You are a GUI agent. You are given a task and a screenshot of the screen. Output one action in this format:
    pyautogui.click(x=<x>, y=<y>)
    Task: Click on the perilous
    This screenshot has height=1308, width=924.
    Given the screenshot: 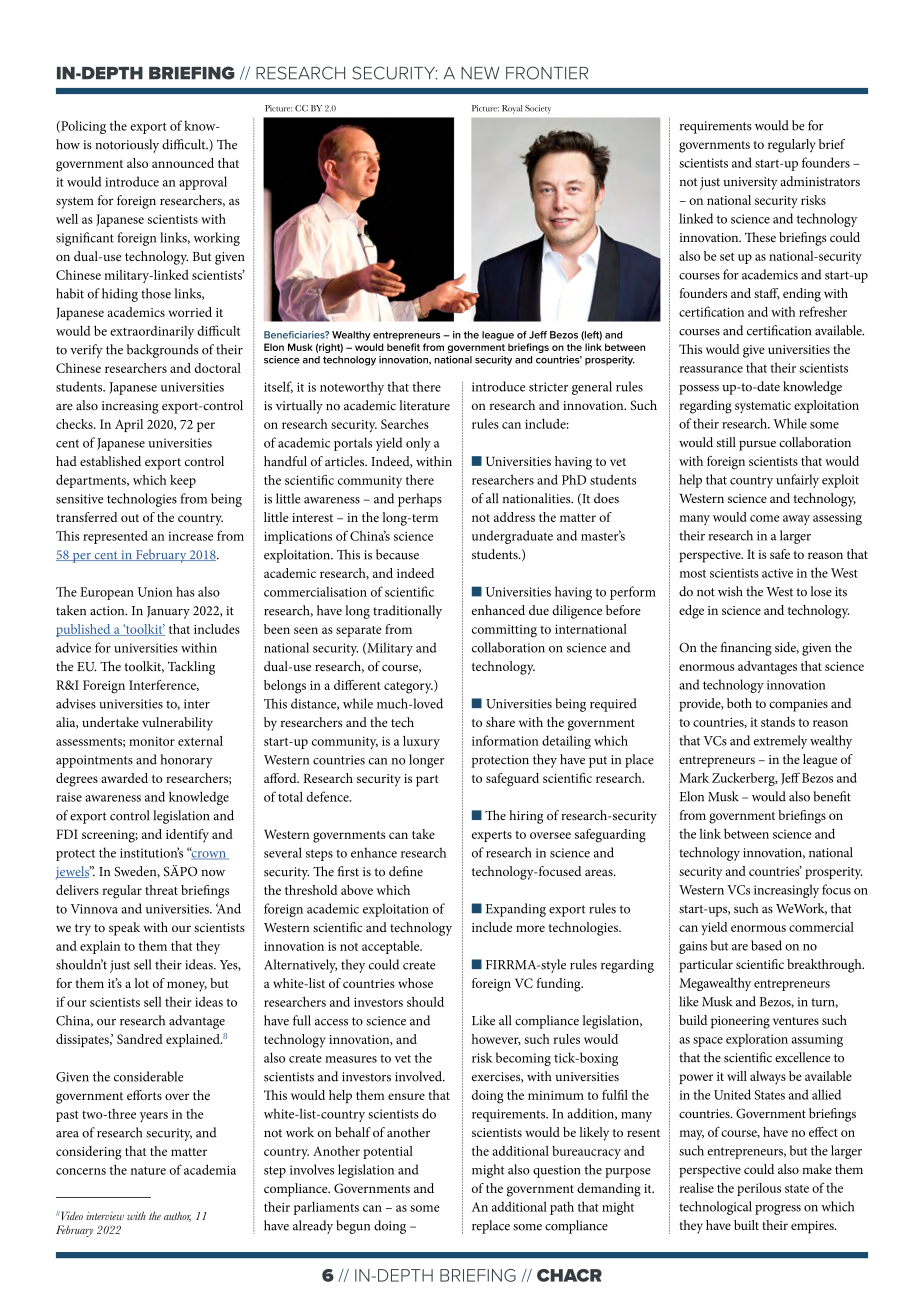 What is the action you would take?
    pyautogui.click(x=759, y=1189)
